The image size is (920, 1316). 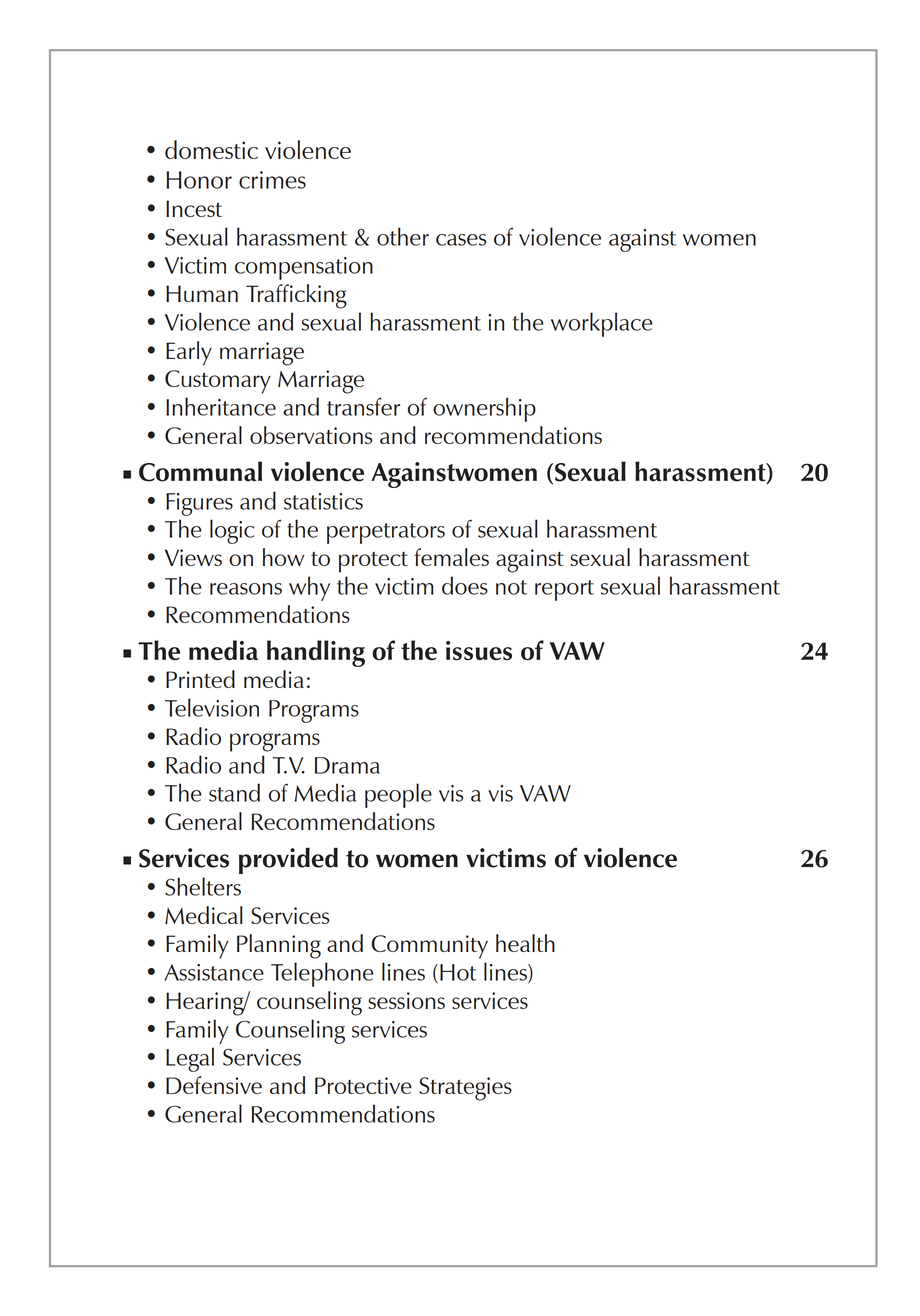 What do you see at coordinates (363, 406) in the page?
I see `transfer` at bounding box center [363, 406].
